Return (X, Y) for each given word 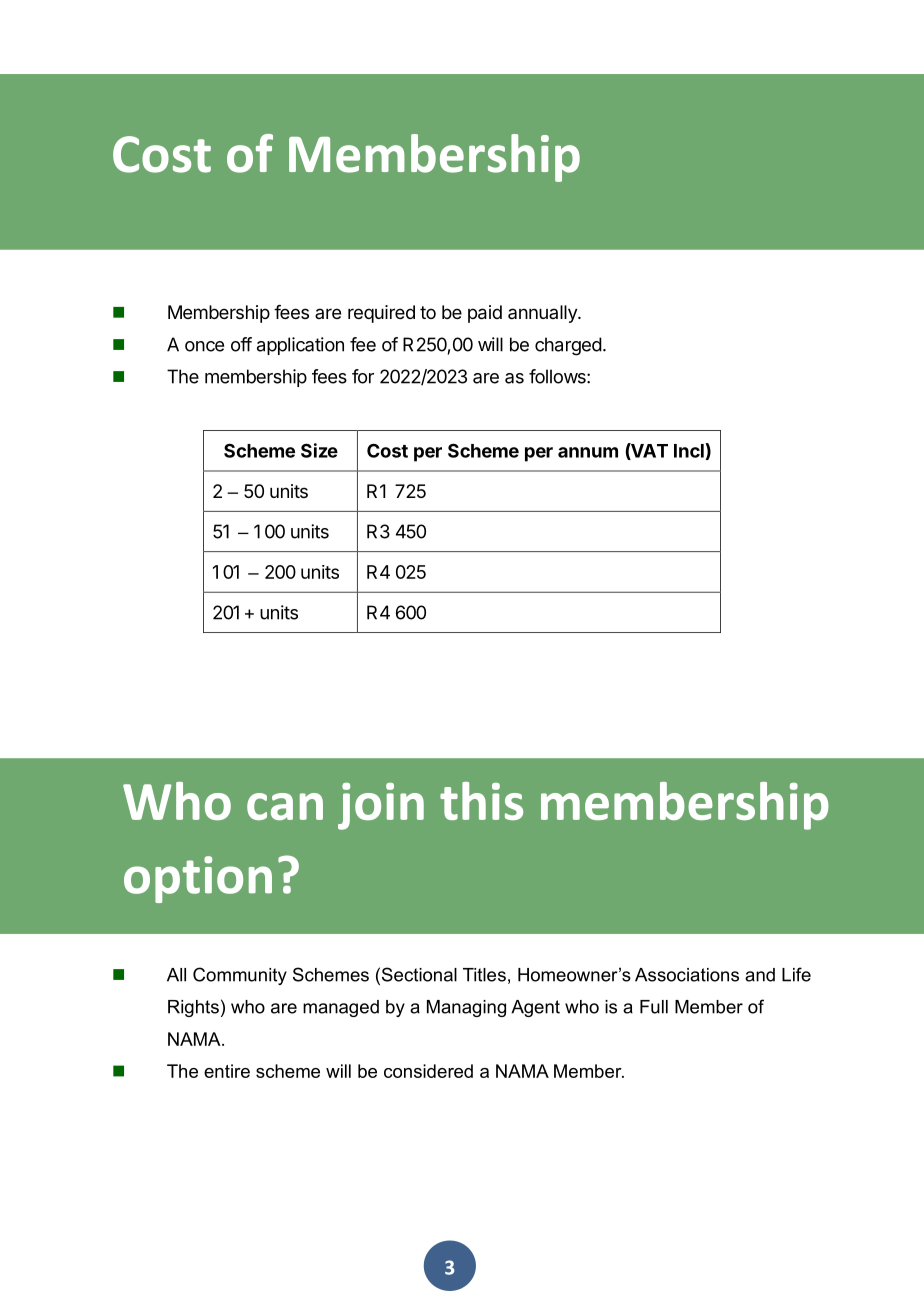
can (285, 806)
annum (588, 452)
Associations (687, 975)
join (381, 806)
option (198, 879)
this (481, 801)
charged (568, 346)
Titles (484, 975)
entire (227, 1071)
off (241, 344)
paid (485, 314)
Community (240, 976)
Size (319, 450)
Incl (690, 450)
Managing (466, 1008)
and (760, 975)
